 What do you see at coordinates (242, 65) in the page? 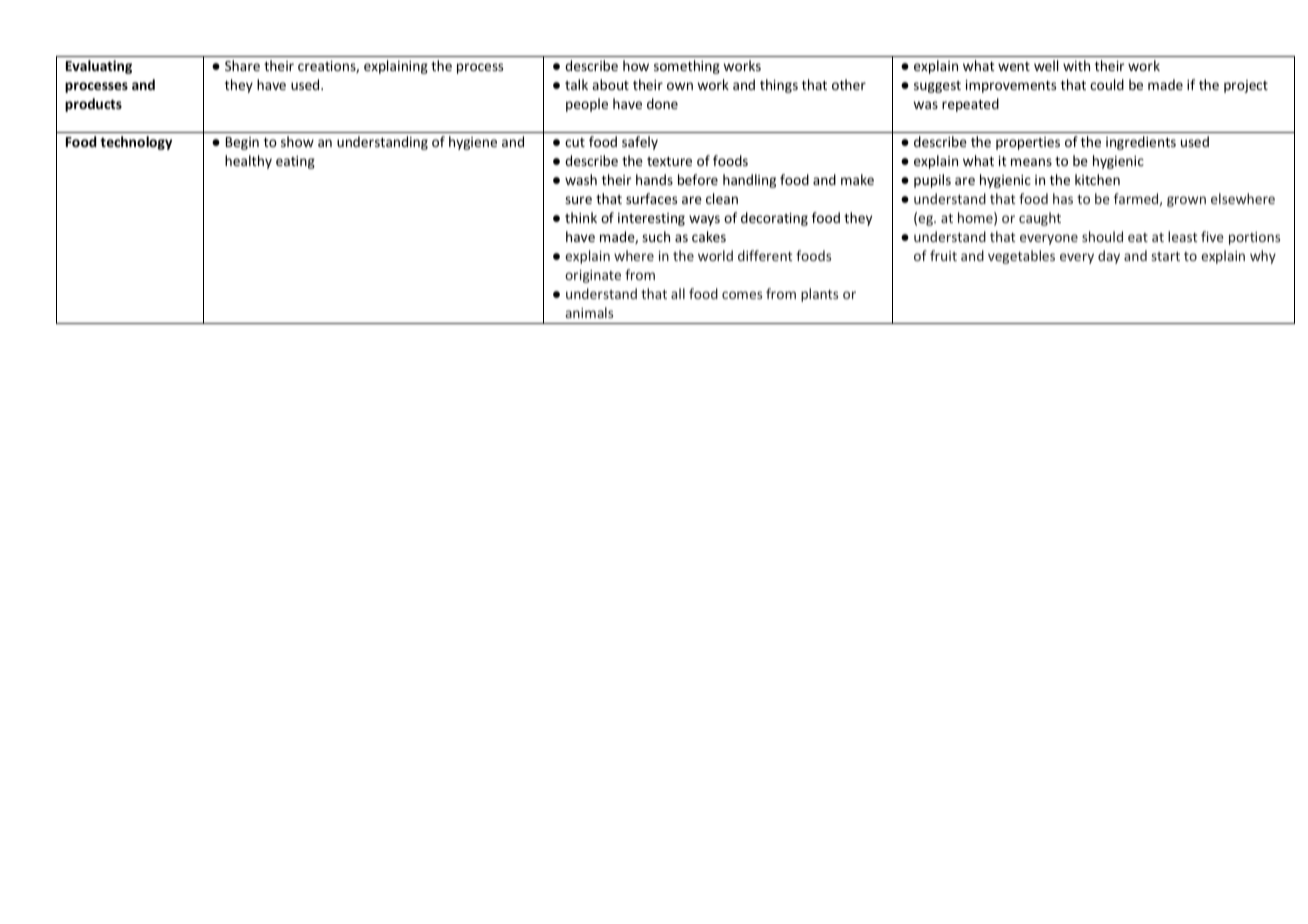
I see `Share` at bounding box center [242, 65].
